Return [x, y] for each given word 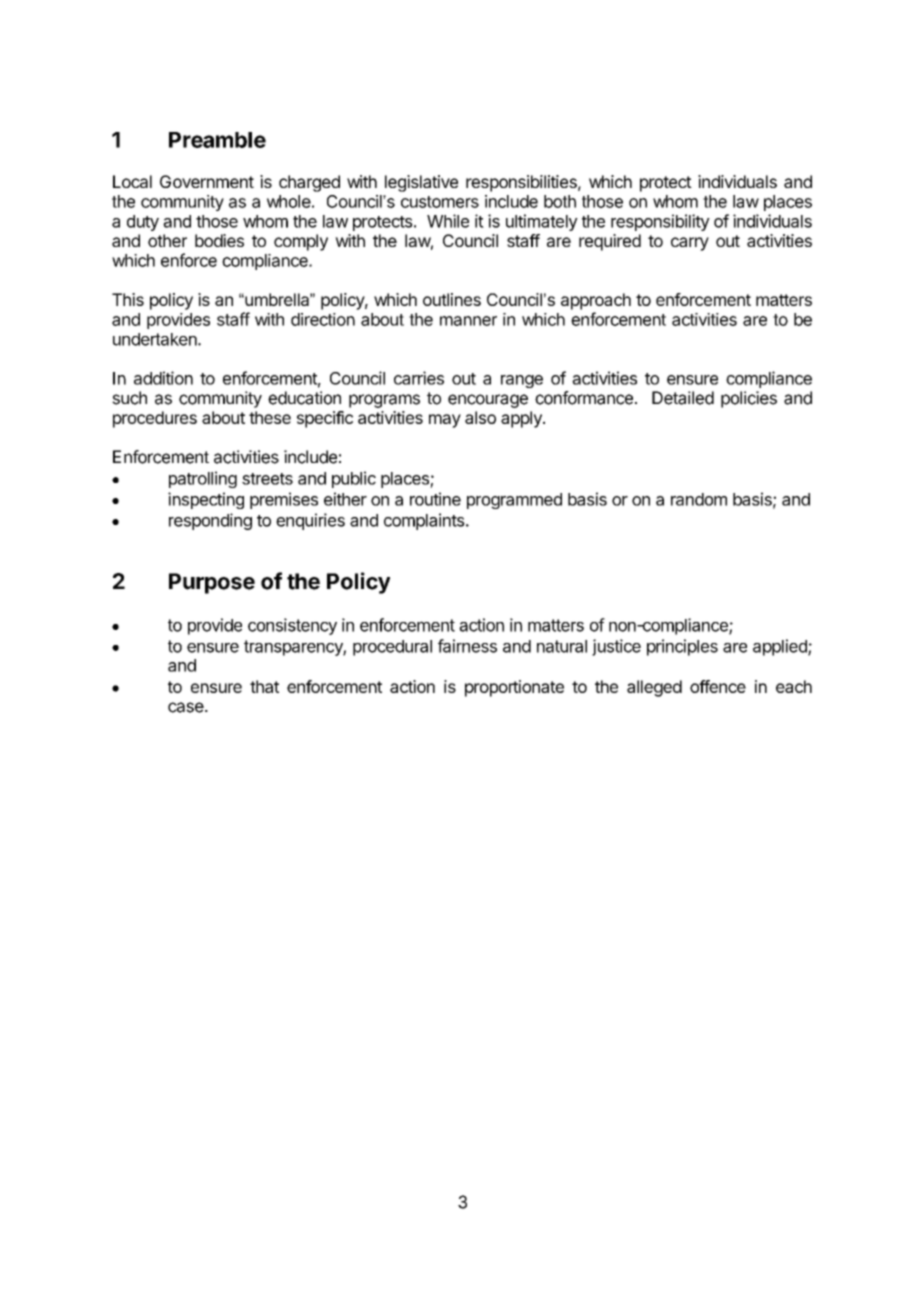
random [699, 499]
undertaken [156, 339]
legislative [421, 183]
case [186, 707]
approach [596, 301]
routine [435, 499]
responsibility [660, 222]
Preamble [217, 140]
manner [468, 321]
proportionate [514, 688]
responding [210, 521]
